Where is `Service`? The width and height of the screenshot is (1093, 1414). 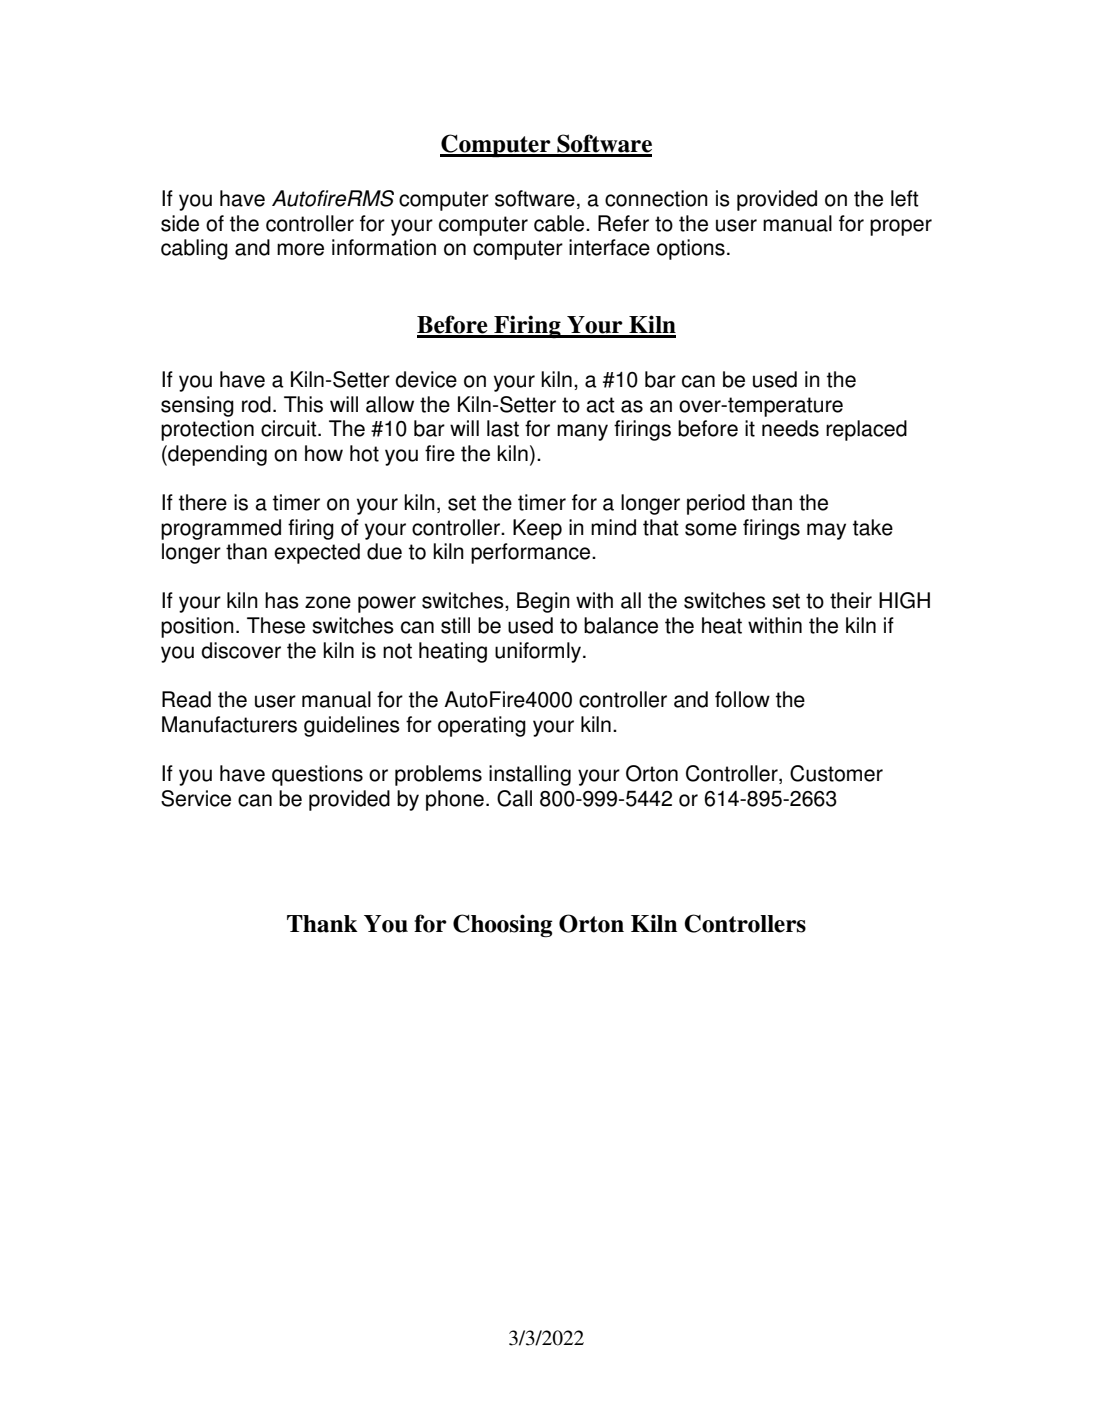 Service is located at coordinates (196, 798).
